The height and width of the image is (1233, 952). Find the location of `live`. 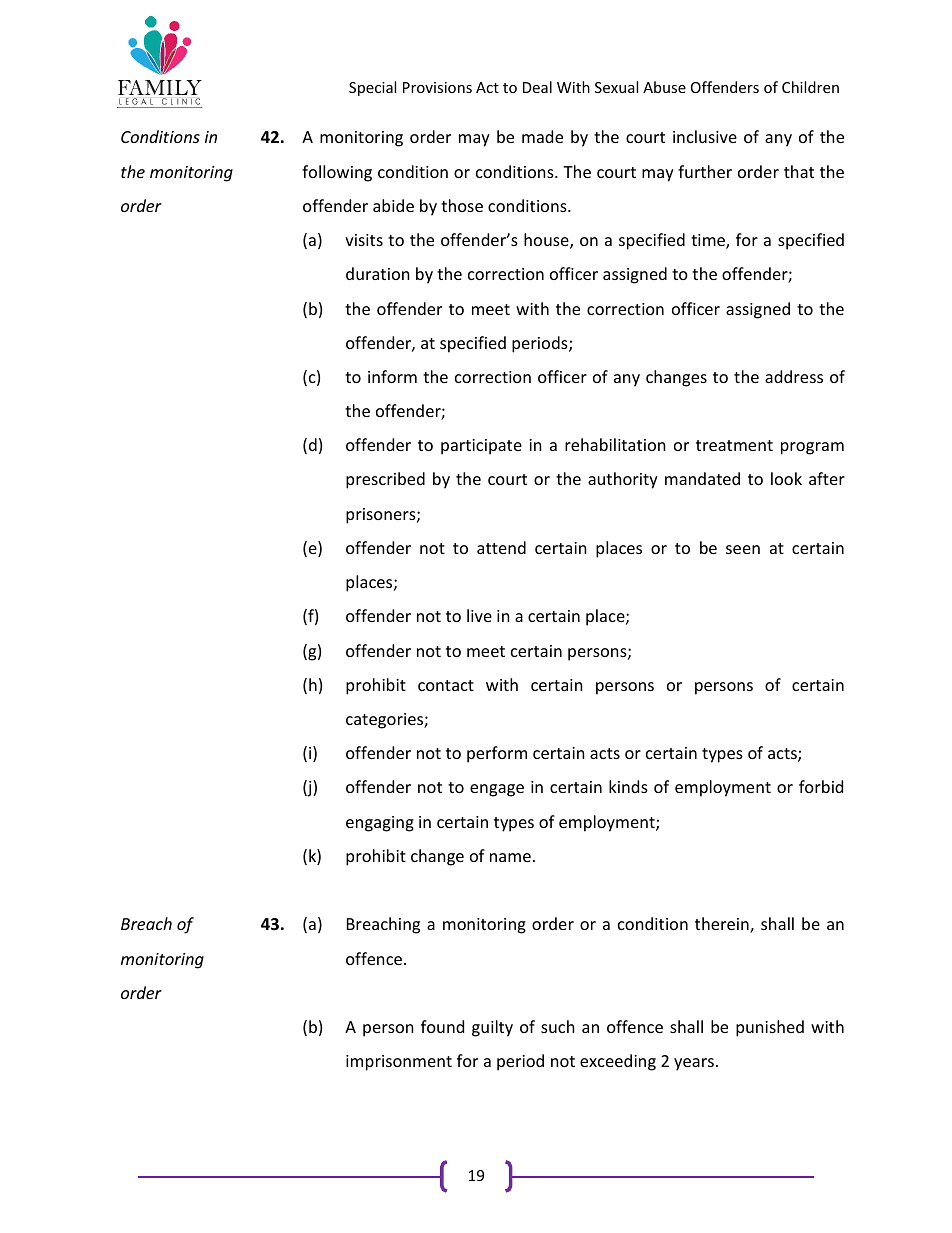

live is located at coordinates (479, 615).
